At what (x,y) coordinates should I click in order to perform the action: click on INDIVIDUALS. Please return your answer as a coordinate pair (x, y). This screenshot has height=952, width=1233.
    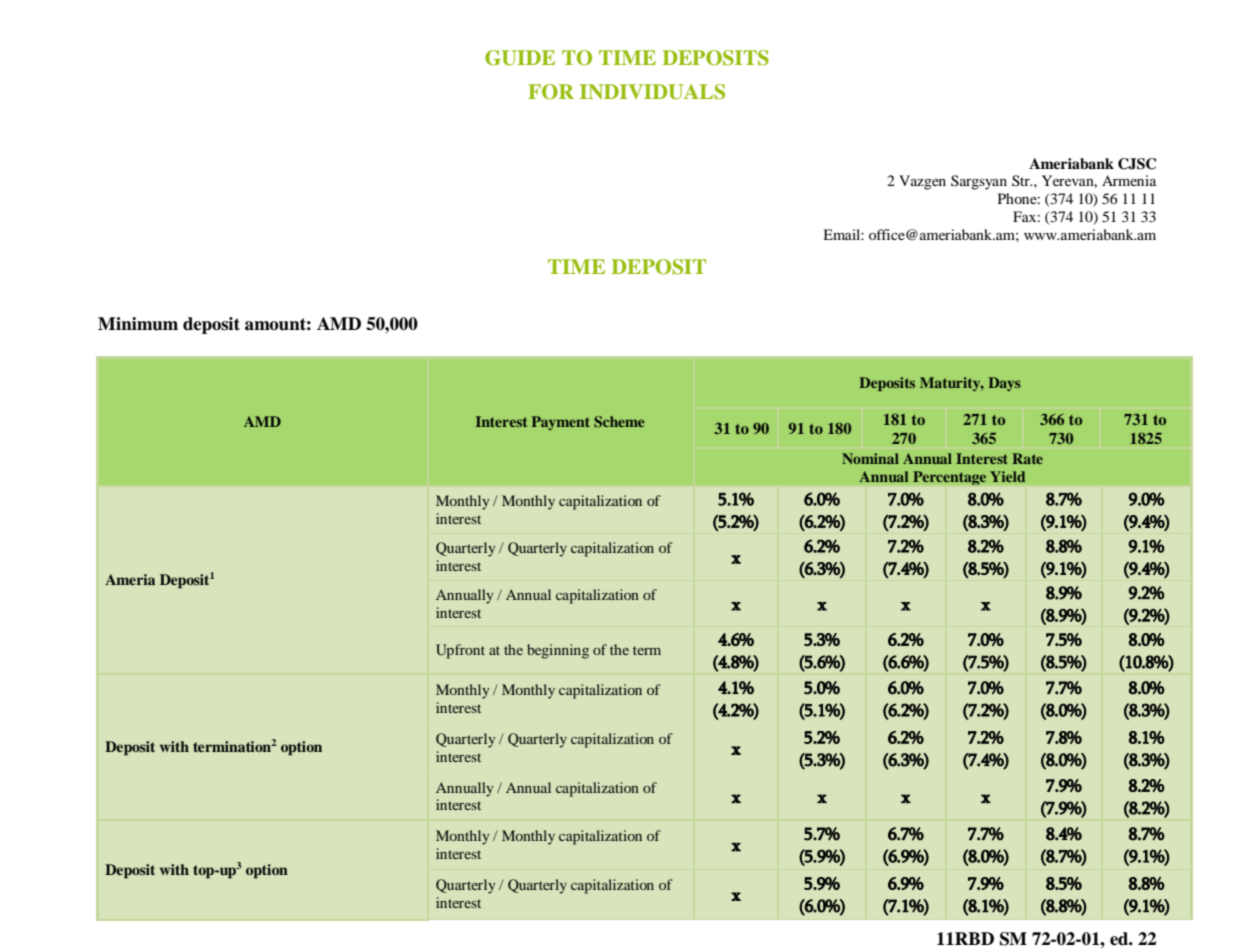
    Looking at the image, I should click on (652, 92).
